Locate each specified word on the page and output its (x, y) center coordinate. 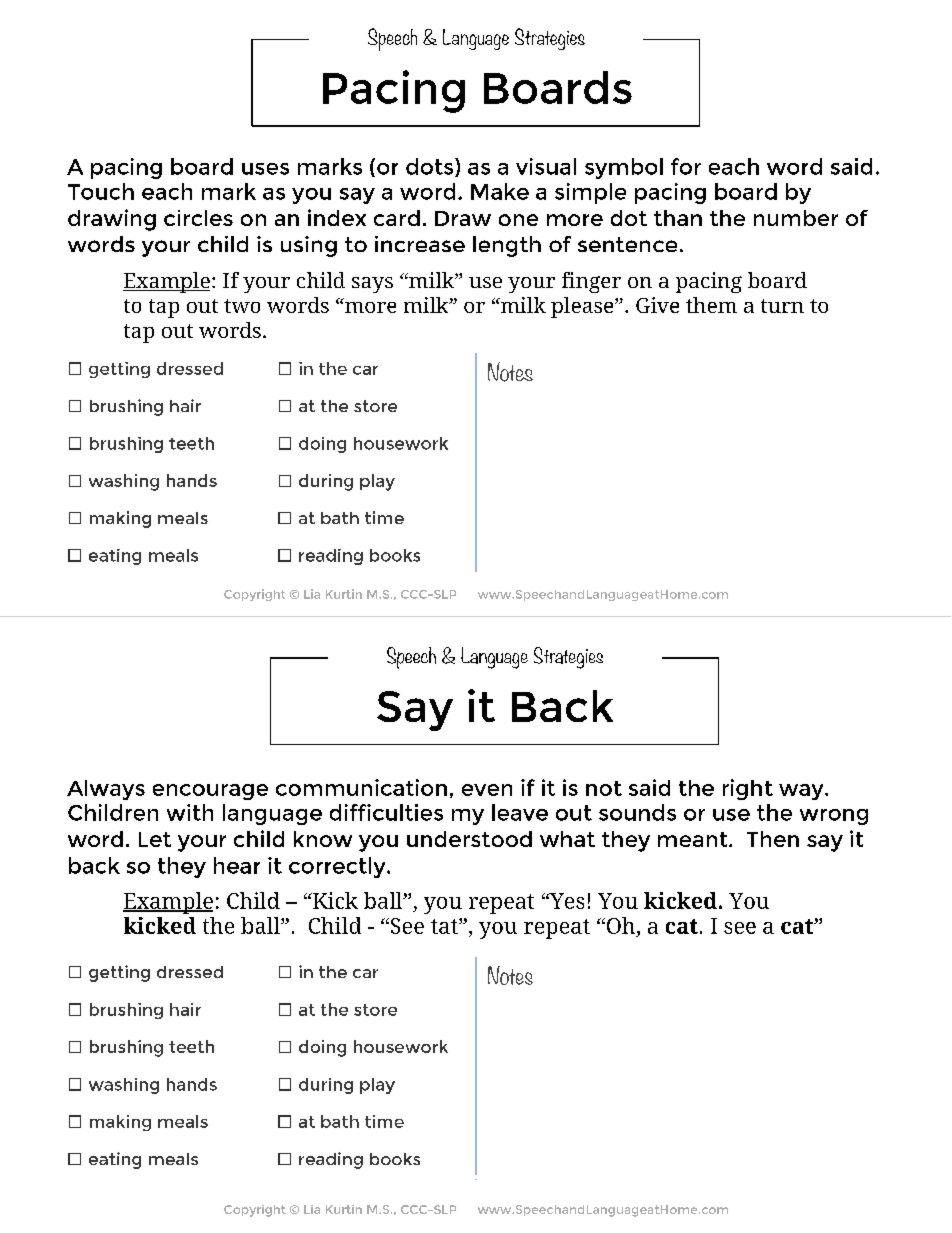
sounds (637, 812)
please (583, 307)
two (242, 306)
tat (445, 926)
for (686, 166)
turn (782, 306)
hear (237, 865)
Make (500, 191)
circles (198, 218)
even (487, 790)
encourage (210, 792)
